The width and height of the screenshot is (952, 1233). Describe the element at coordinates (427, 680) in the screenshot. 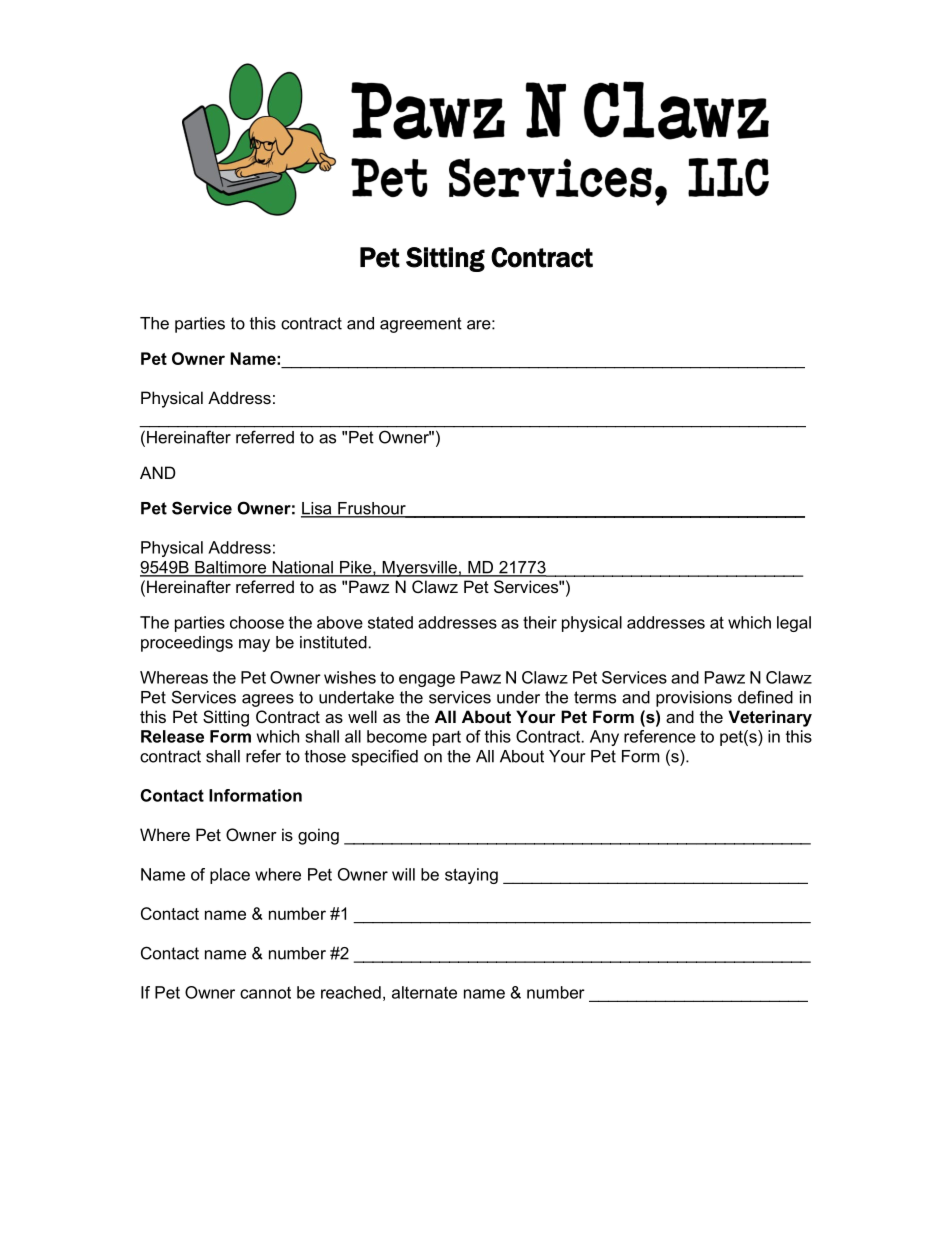

I see `engage` at that location.
